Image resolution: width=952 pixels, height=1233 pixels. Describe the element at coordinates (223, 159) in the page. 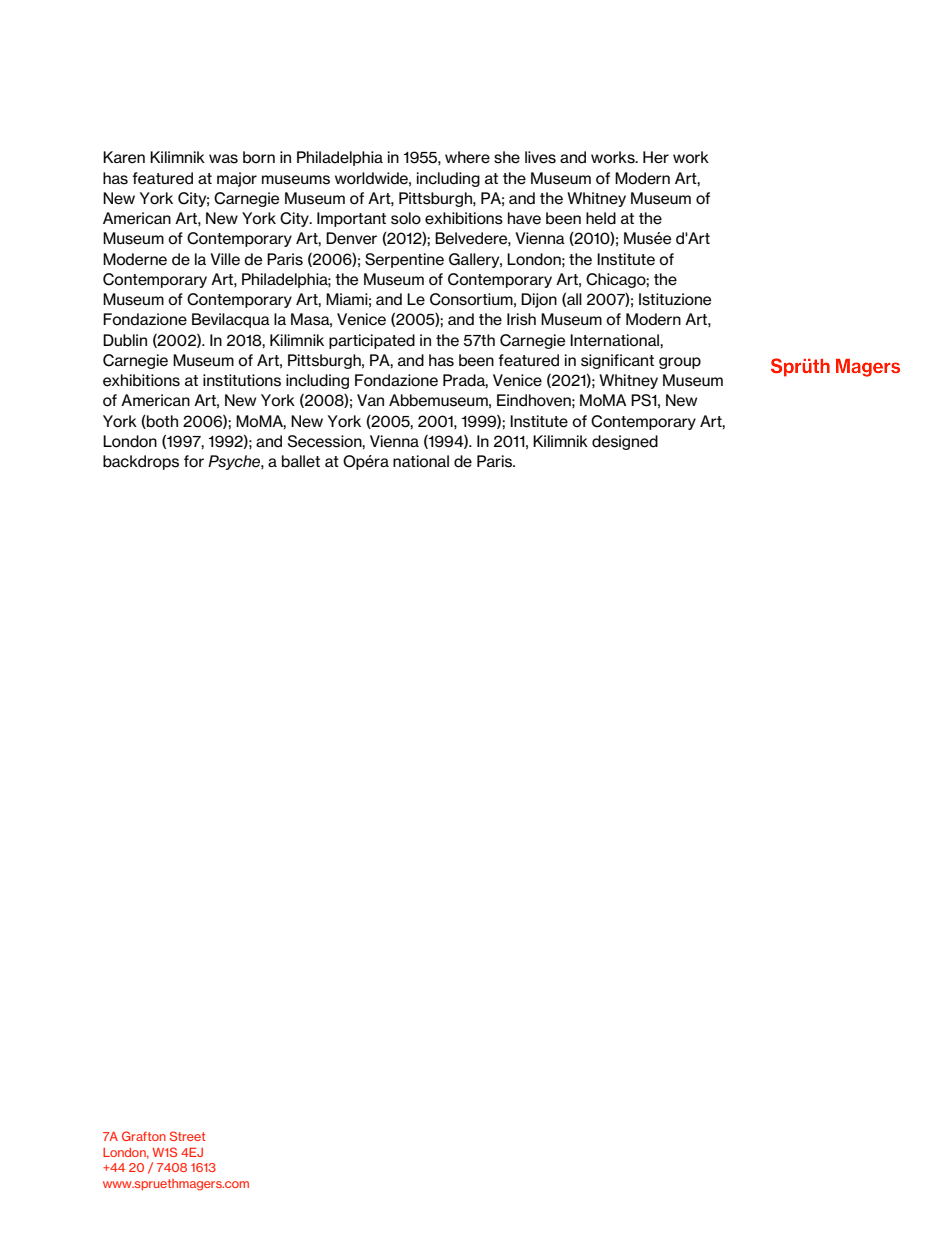

I see `was` at that location.
